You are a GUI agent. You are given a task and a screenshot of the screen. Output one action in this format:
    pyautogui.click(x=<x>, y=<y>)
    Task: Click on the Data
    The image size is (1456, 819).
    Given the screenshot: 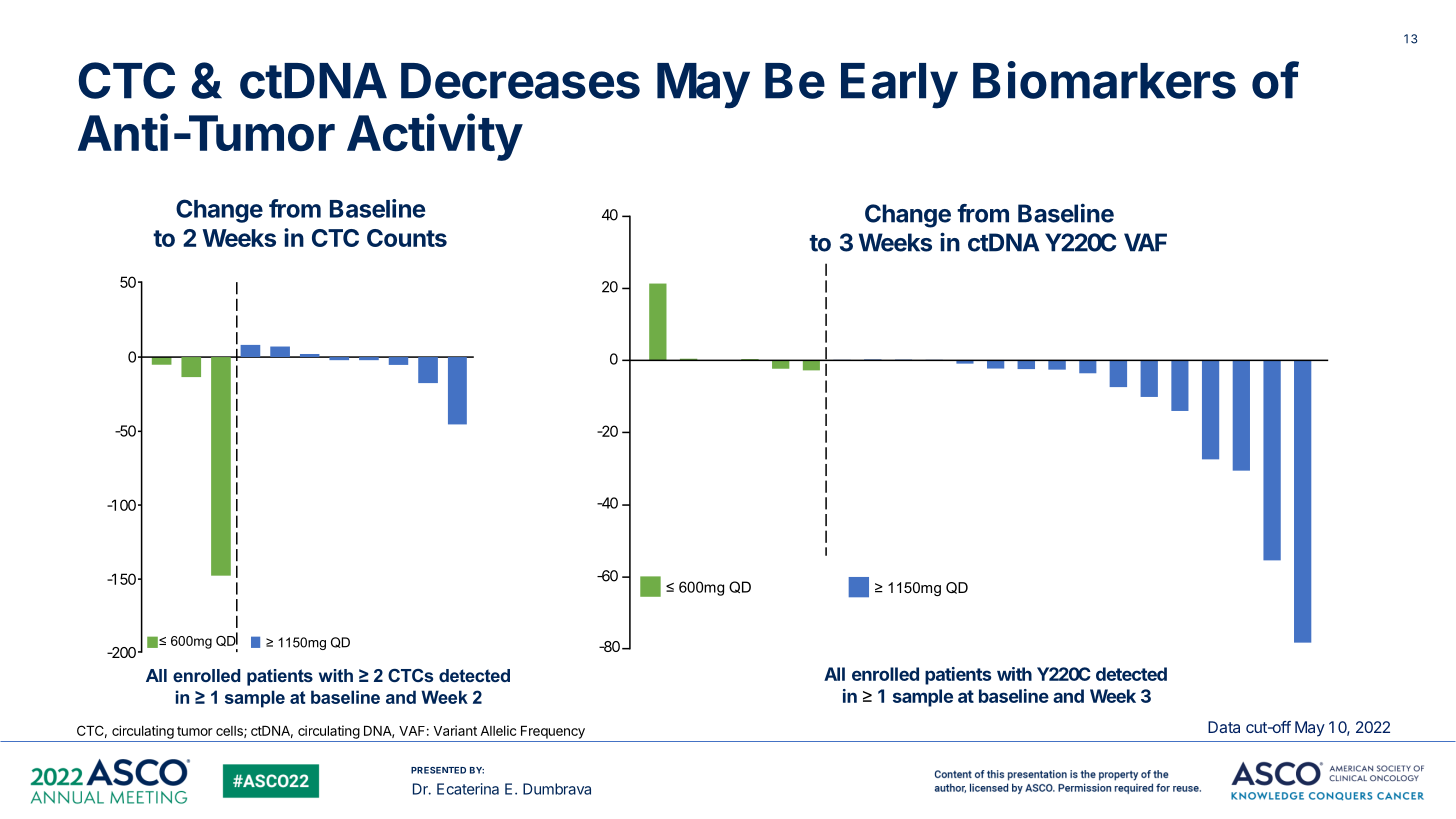 What is the action you would take?
    pyautogui.click(x=1224, y=727)
